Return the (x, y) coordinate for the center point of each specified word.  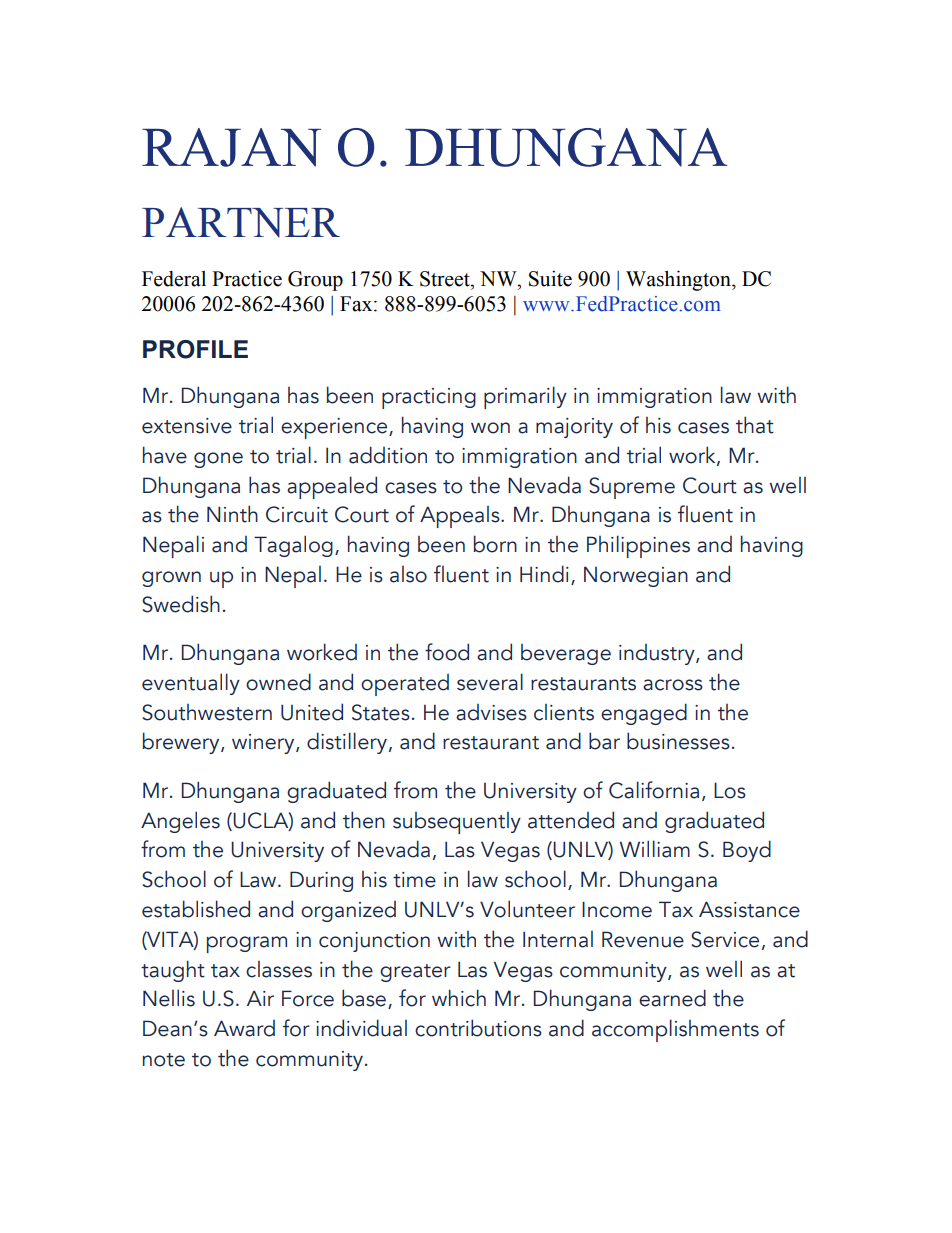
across (673, 685)
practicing (429, 398)
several (490, 682)
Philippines (638, 546)
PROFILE (195, 349)
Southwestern (207, 712)
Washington (679, 281)
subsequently (457, 823)
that (755, 425)
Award (244, 1028)
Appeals (461, 517)
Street (446, 279)
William (655, 849)
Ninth (232, 514)
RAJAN (231, 147)
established (196, 909)
